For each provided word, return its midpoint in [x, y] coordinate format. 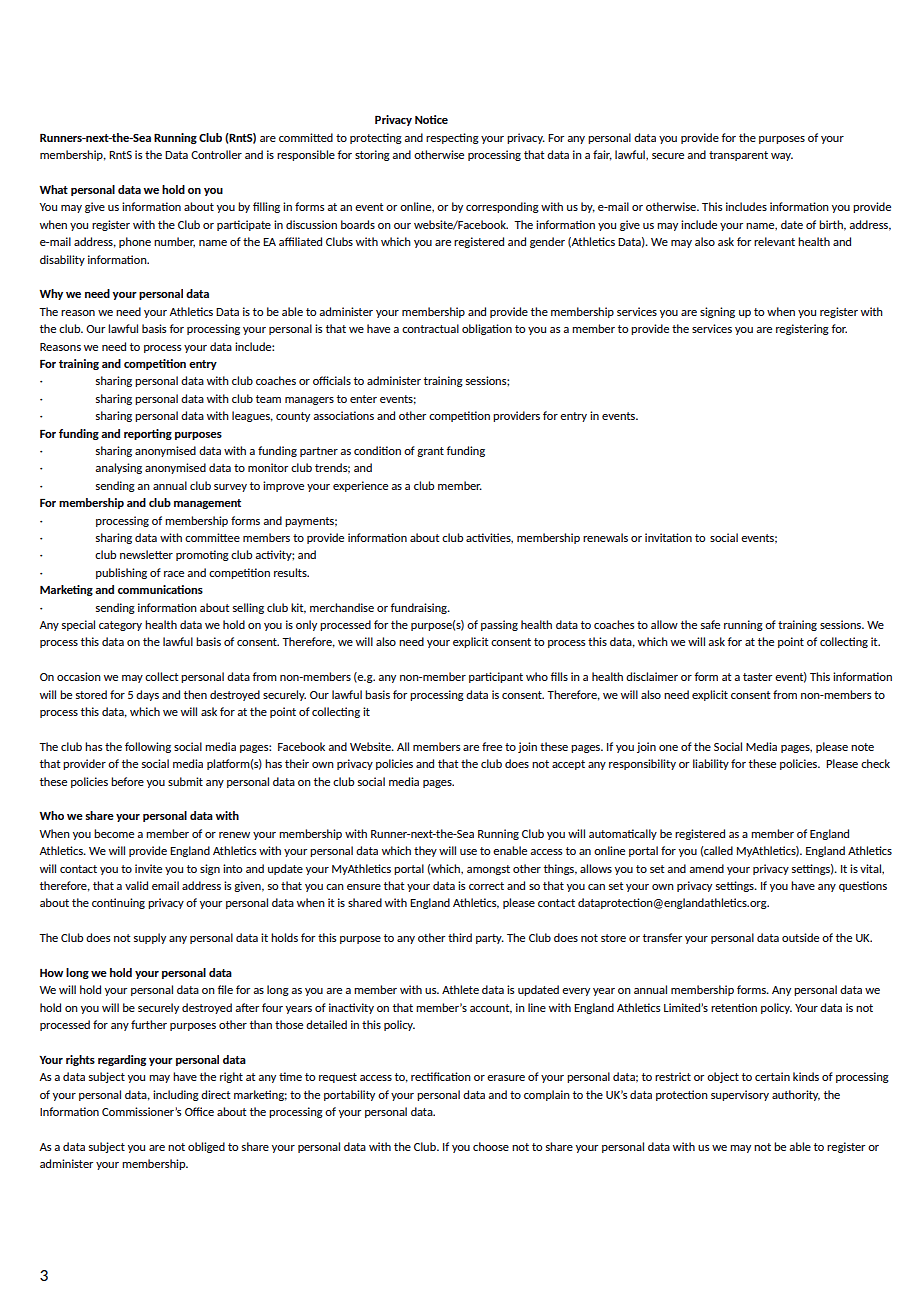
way [782, 157]
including [176, 1095]
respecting [452, 138]
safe [710, 624]
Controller [216, 154]
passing [499, 625]
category [120, 626]
